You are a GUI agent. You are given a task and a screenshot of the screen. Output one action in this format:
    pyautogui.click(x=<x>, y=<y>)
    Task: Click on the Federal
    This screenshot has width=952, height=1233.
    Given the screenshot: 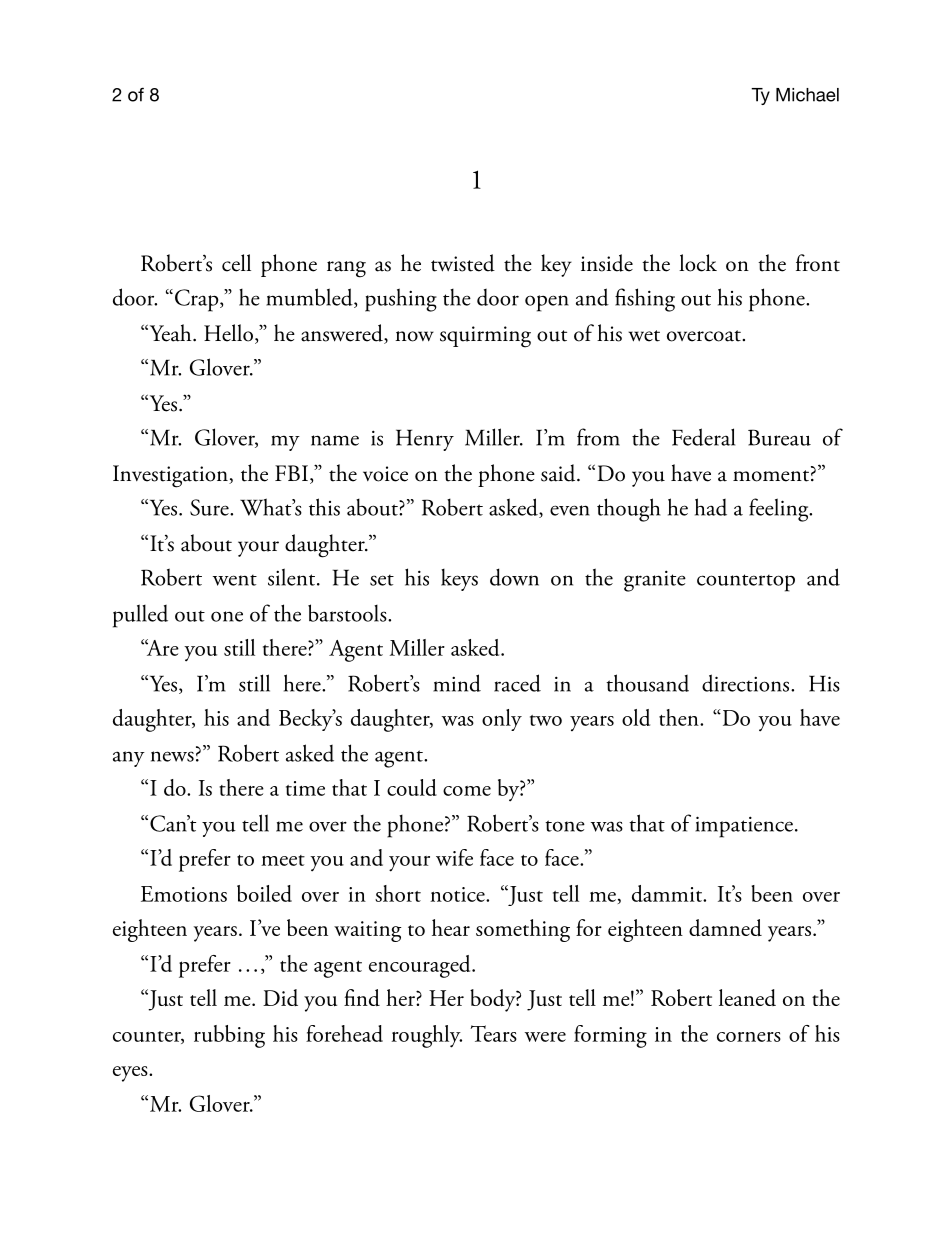 What is the action you would take?
    pyautogui.click(x=703, y=437)
